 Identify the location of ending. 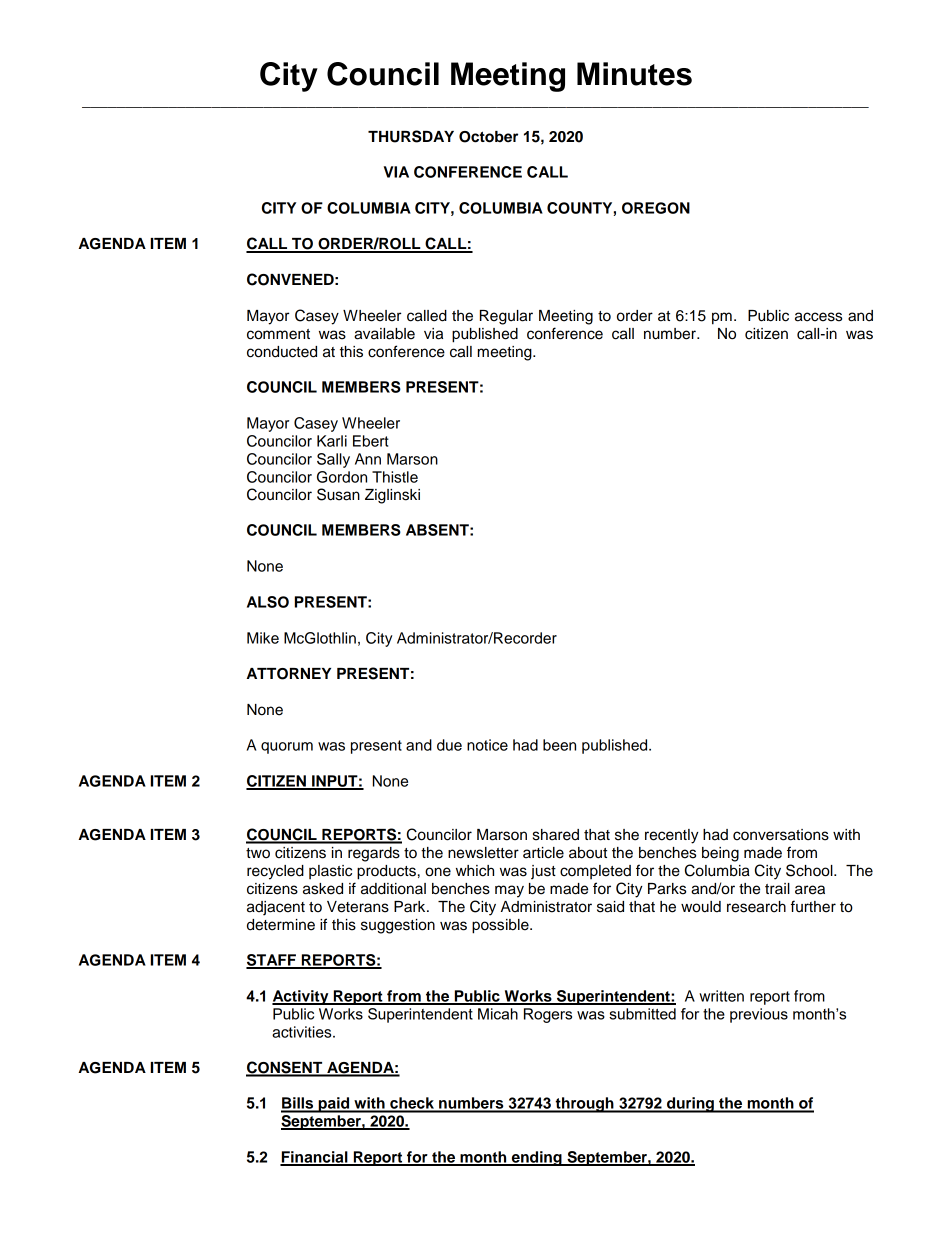
(536, 1158).
